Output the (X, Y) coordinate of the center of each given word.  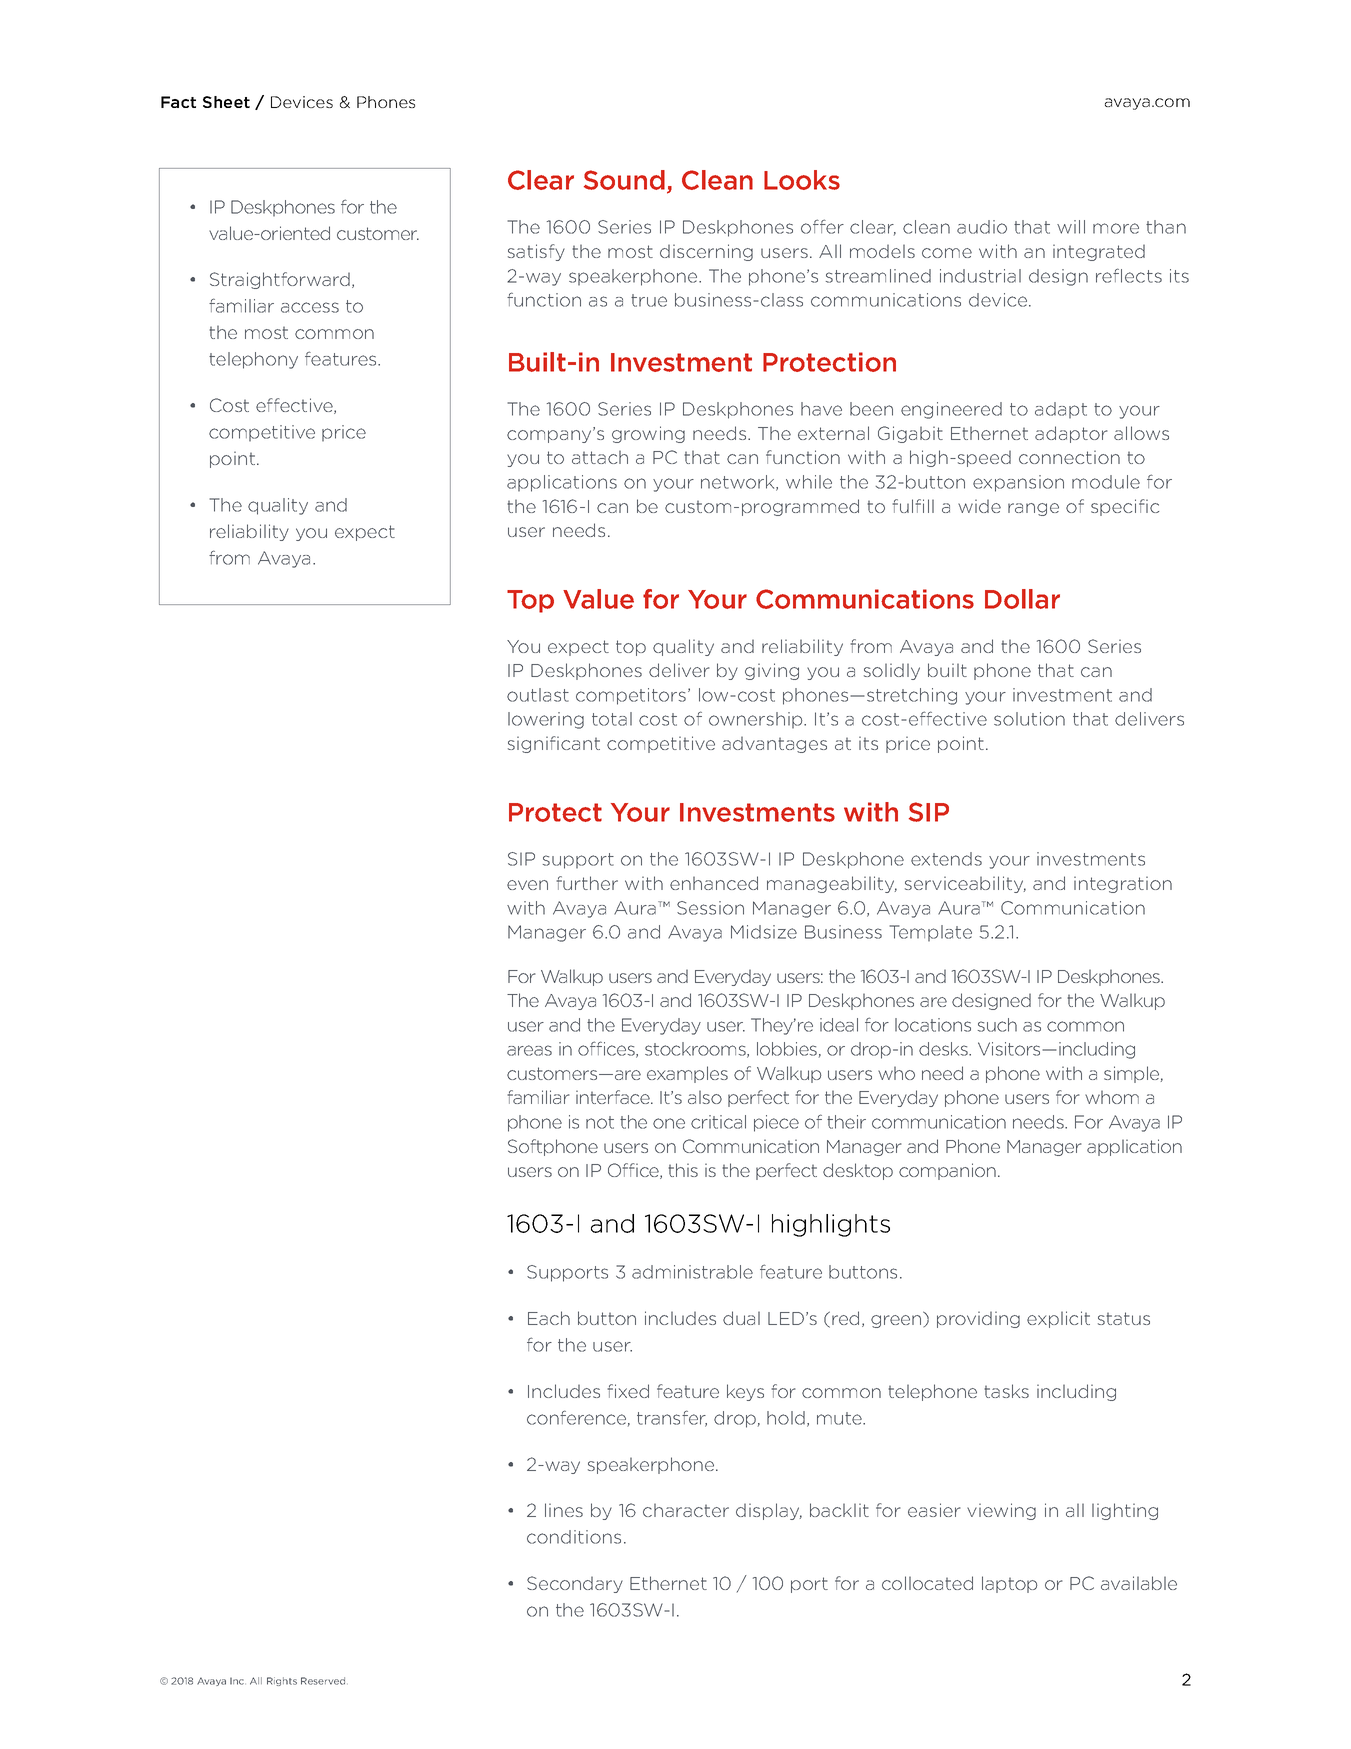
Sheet (226, 102)
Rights (282, 1681)
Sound (624, 180)
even (527, 885)
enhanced (714, 883)
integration (1123, 884)
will (1071, 227)
